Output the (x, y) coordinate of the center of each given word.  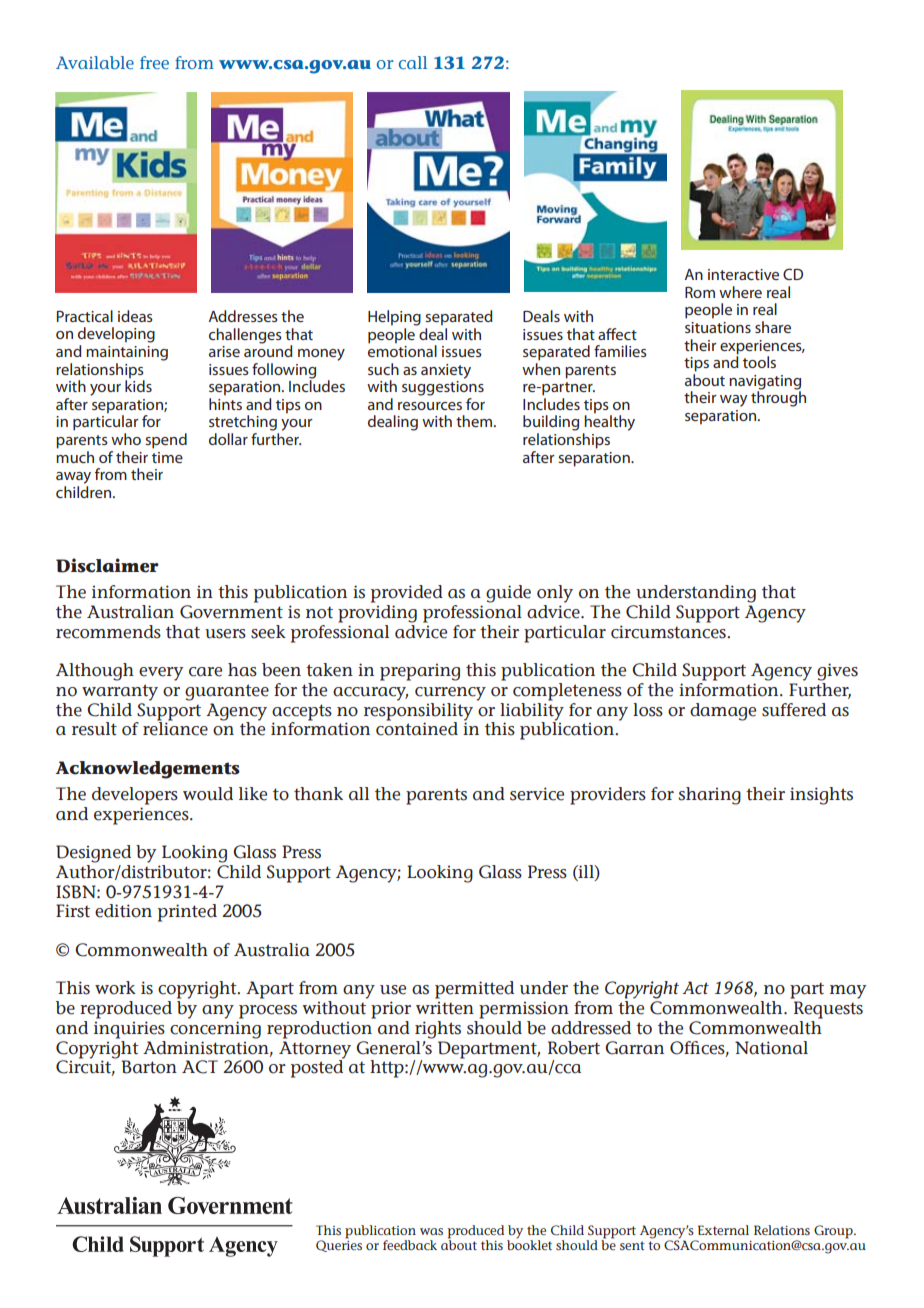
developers (135, 796)
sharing (710, 796)
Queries (339, 1245)
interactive (743, 274)
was (431, 1231)
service (537, 794)
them (474, 421)
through (778, 398)
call (413, 62)
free (154, 62)
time (167, 457)
